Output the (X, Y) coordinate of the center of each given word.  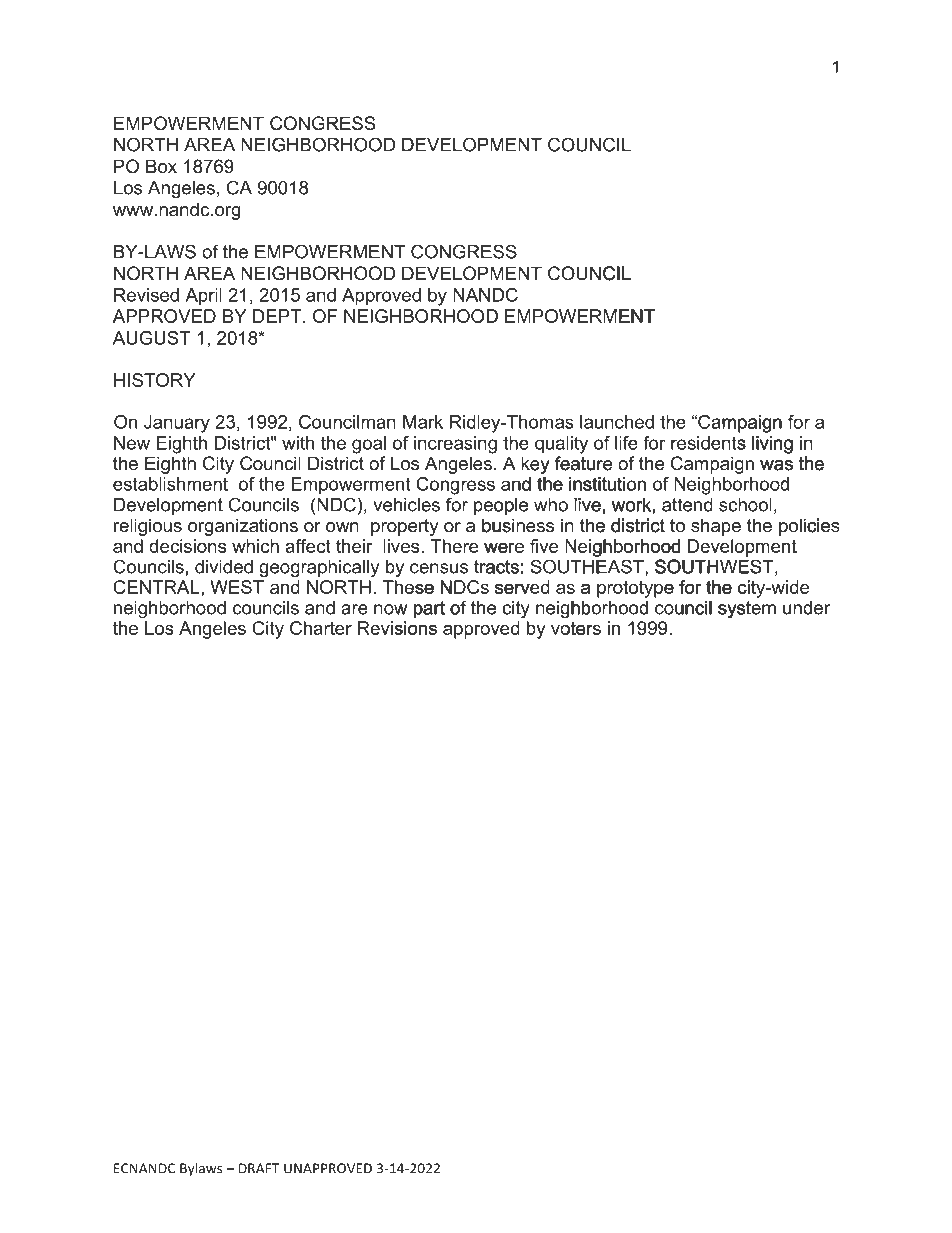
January (177, 424)
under (806, 608)
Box (161, 166)
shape (716, 527)
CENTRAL (157, 587)
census (439, 568)
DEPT (278, 316)
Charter (321, 628)
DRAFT (259, 1168)
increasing (455, 445)
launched (617, 422)
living (771, 446)
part (429, 609)
